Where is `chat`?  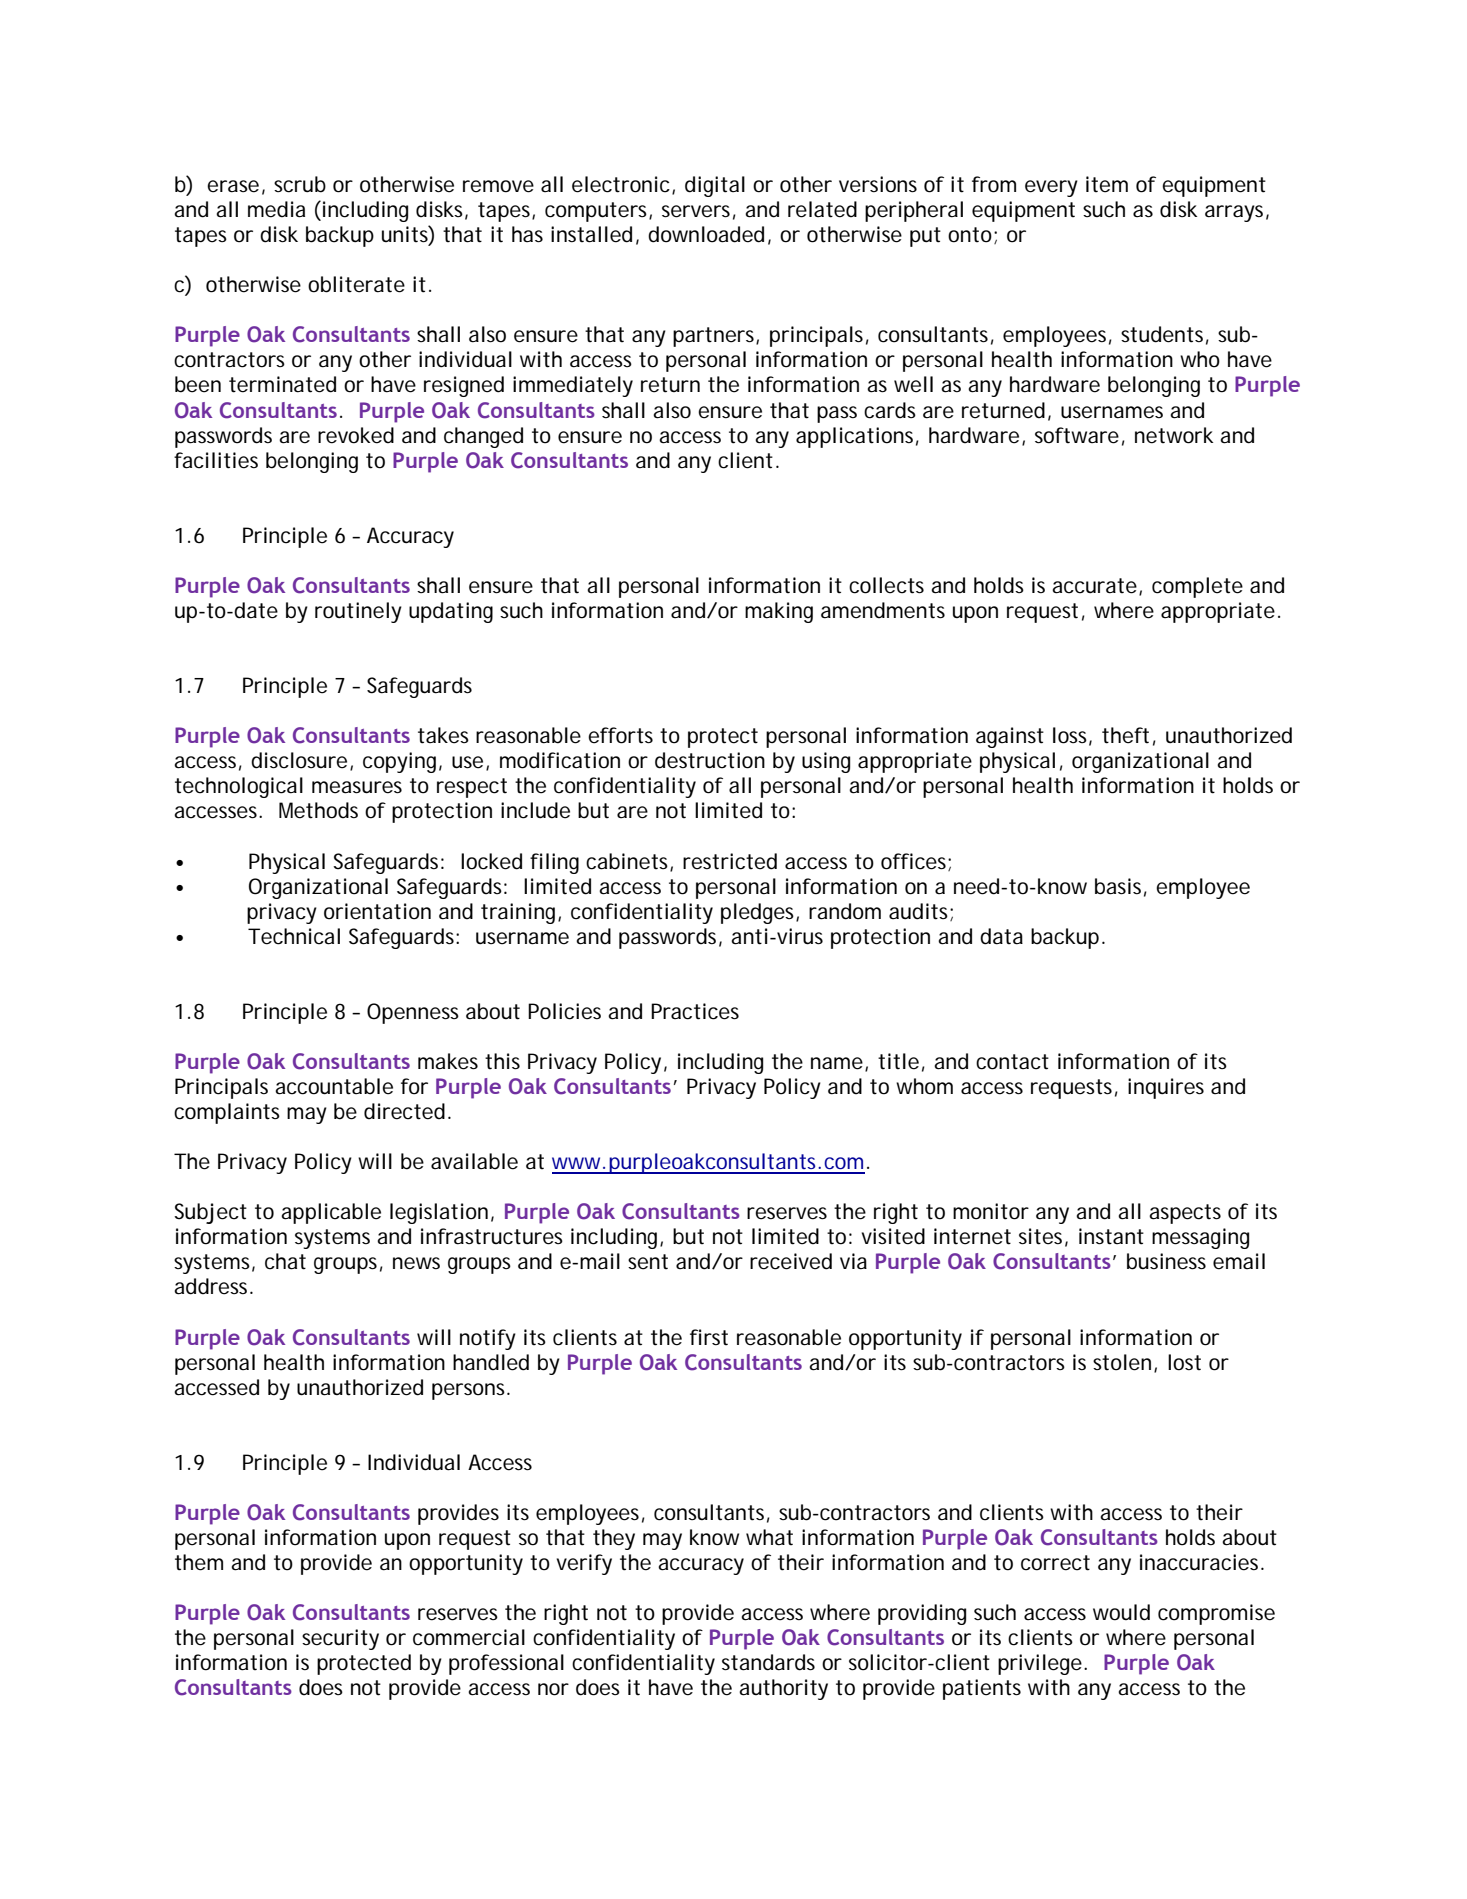 chat is located at coordinates (285, 1261).
